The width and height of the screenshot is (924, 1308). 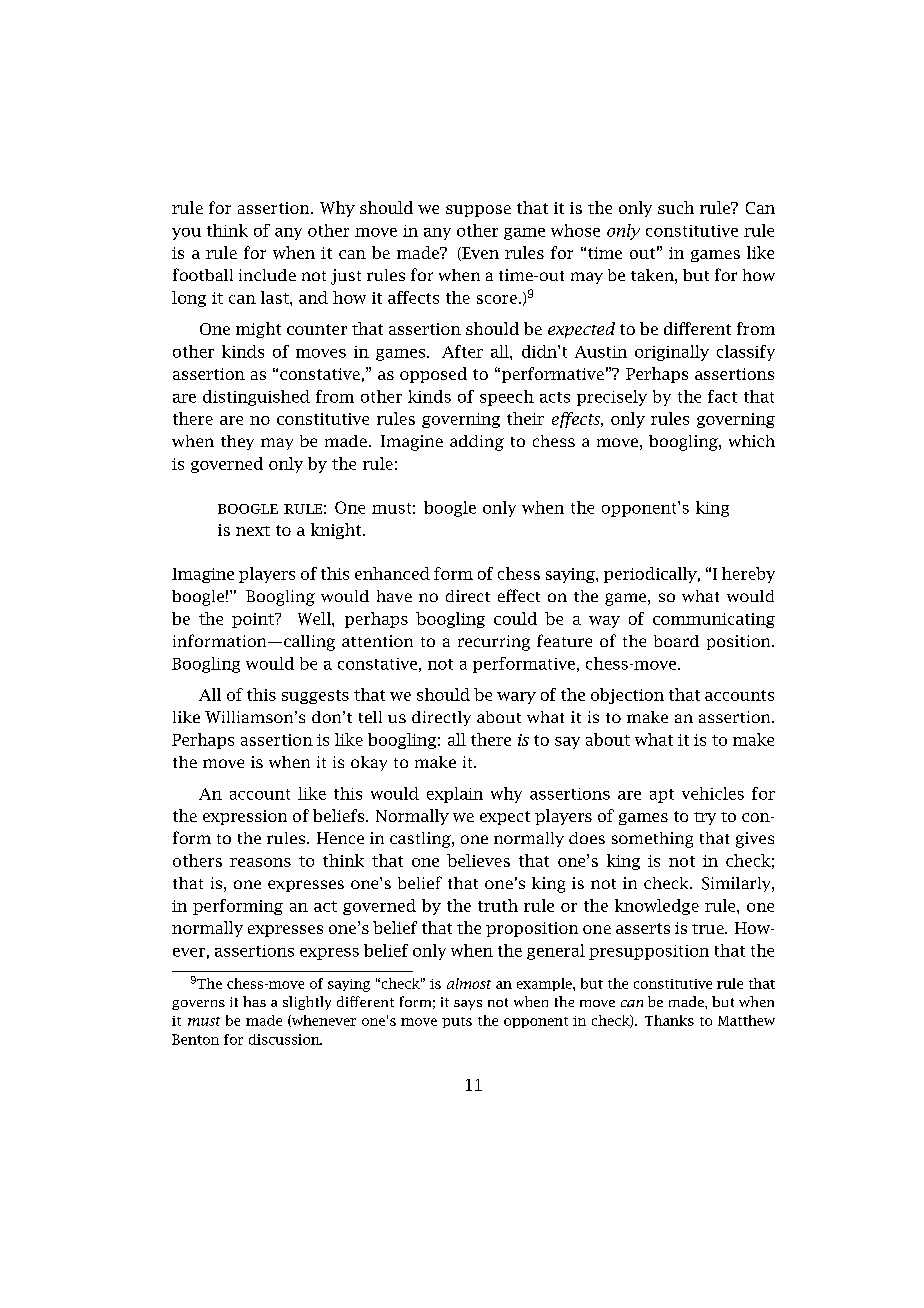 I want to click on hereby, so click(x=748, y=575).
